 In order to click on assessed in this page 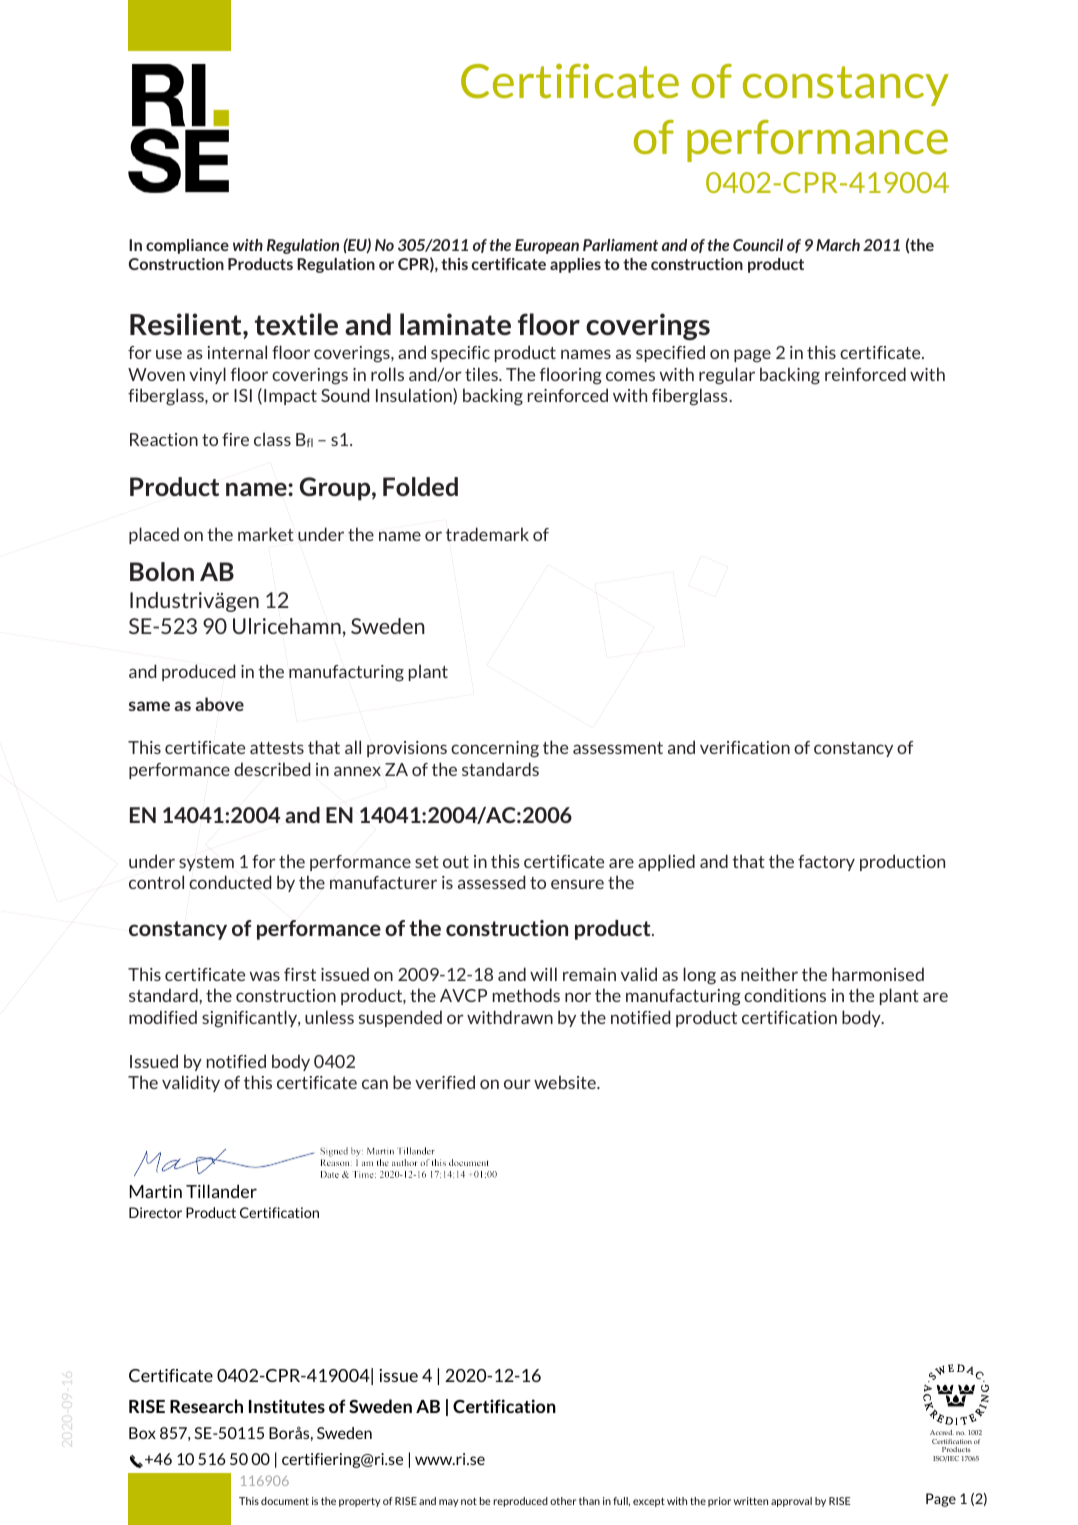, I will do `click(491, 882)`.
